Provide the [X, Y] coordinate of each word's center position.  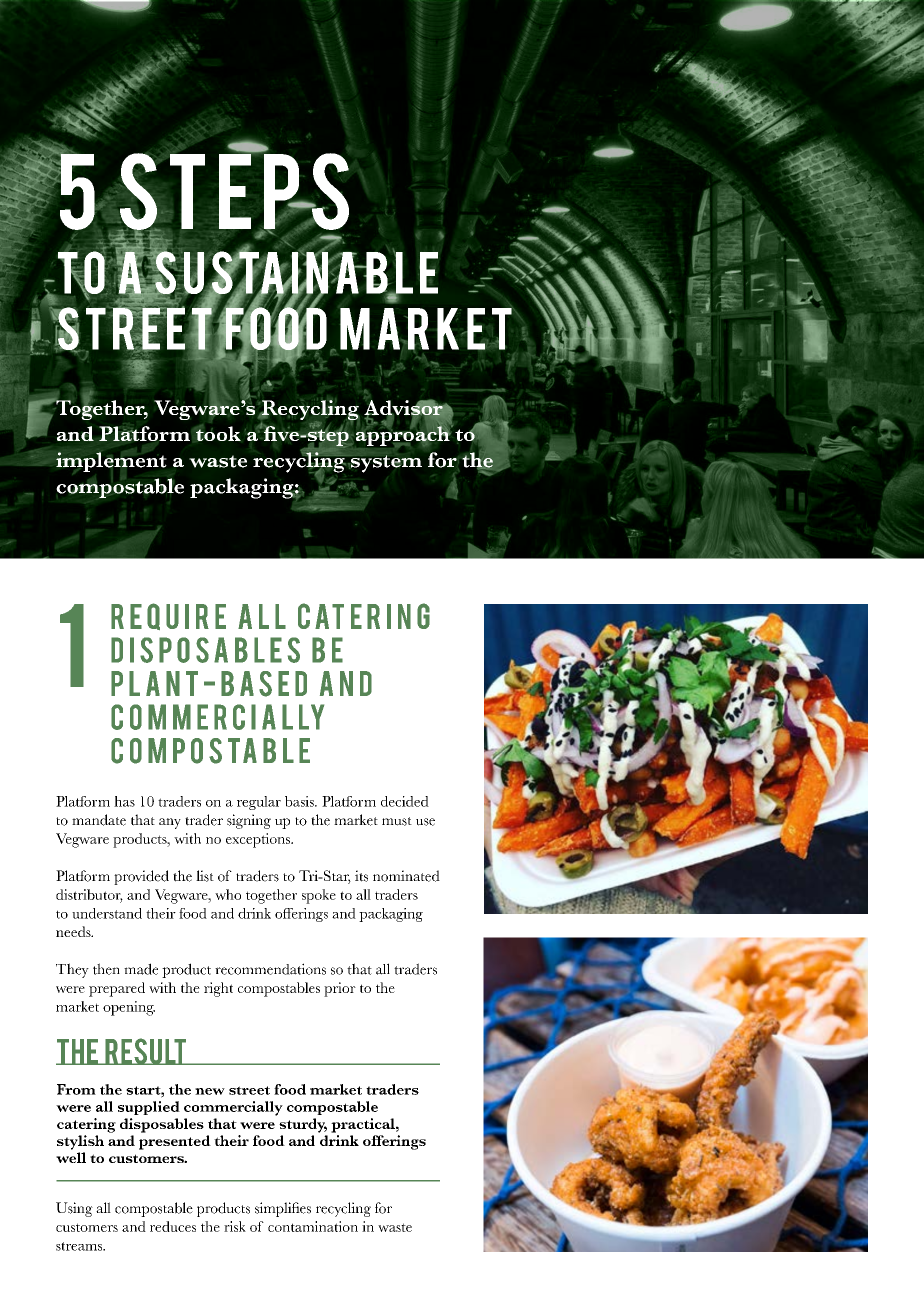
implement [111, 462]
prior [340, 989]
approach [404, 435]
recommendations [270, 969]
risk [235, 1226]
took [217, 433]
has [124, 801]
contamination [313, 1226]
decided [405, 801]
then [106, 969]
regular [259, 803]
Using [74, 1209]
